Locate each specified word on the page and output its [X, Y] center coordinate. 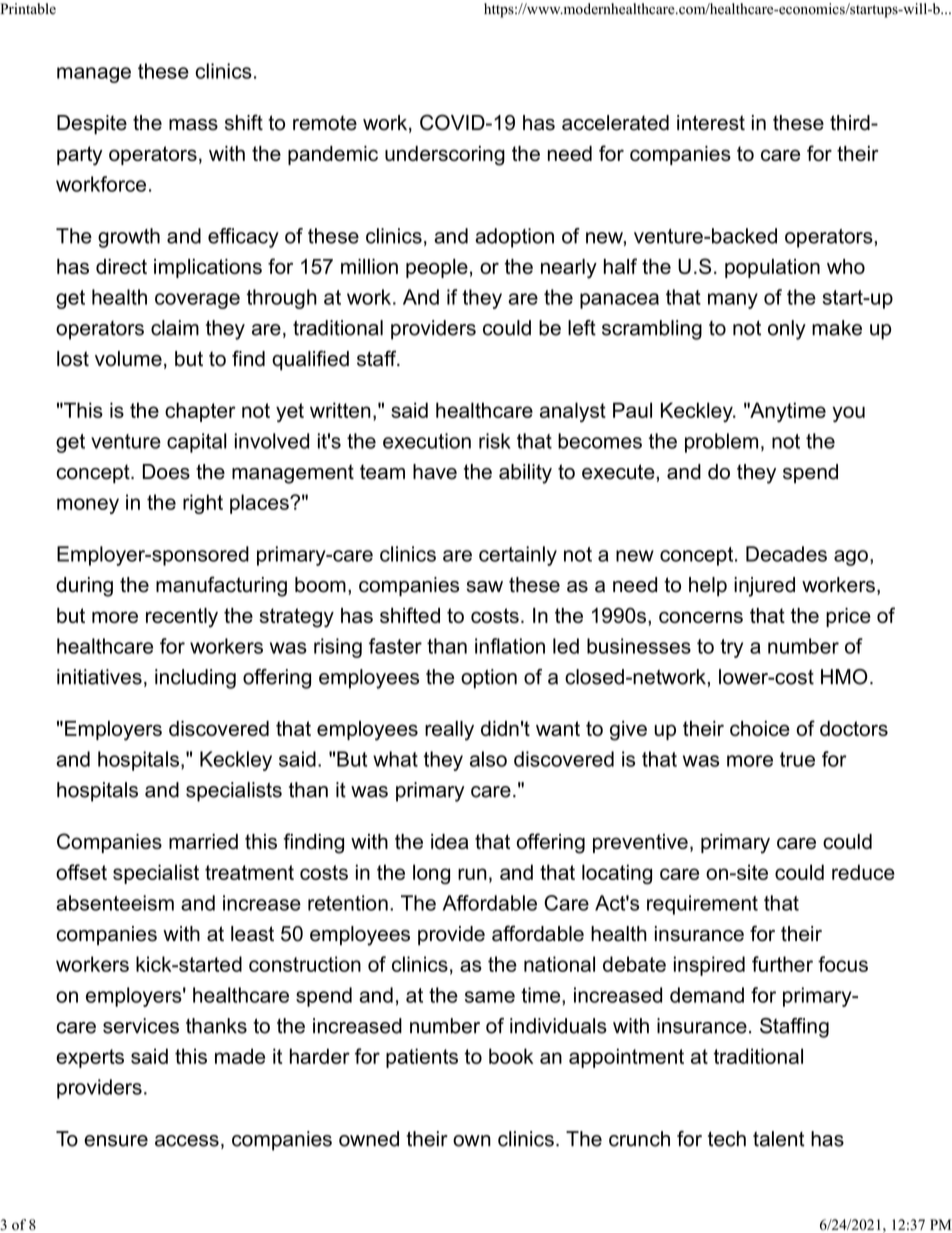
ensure [116, 1141]
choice [760, 728]
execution [427, 441]
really [449, 731]
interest [711, 123]
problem [721, 443]
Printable [28, 9]
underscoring [445, 156]
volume [128, 359]
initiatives [99, 677]
